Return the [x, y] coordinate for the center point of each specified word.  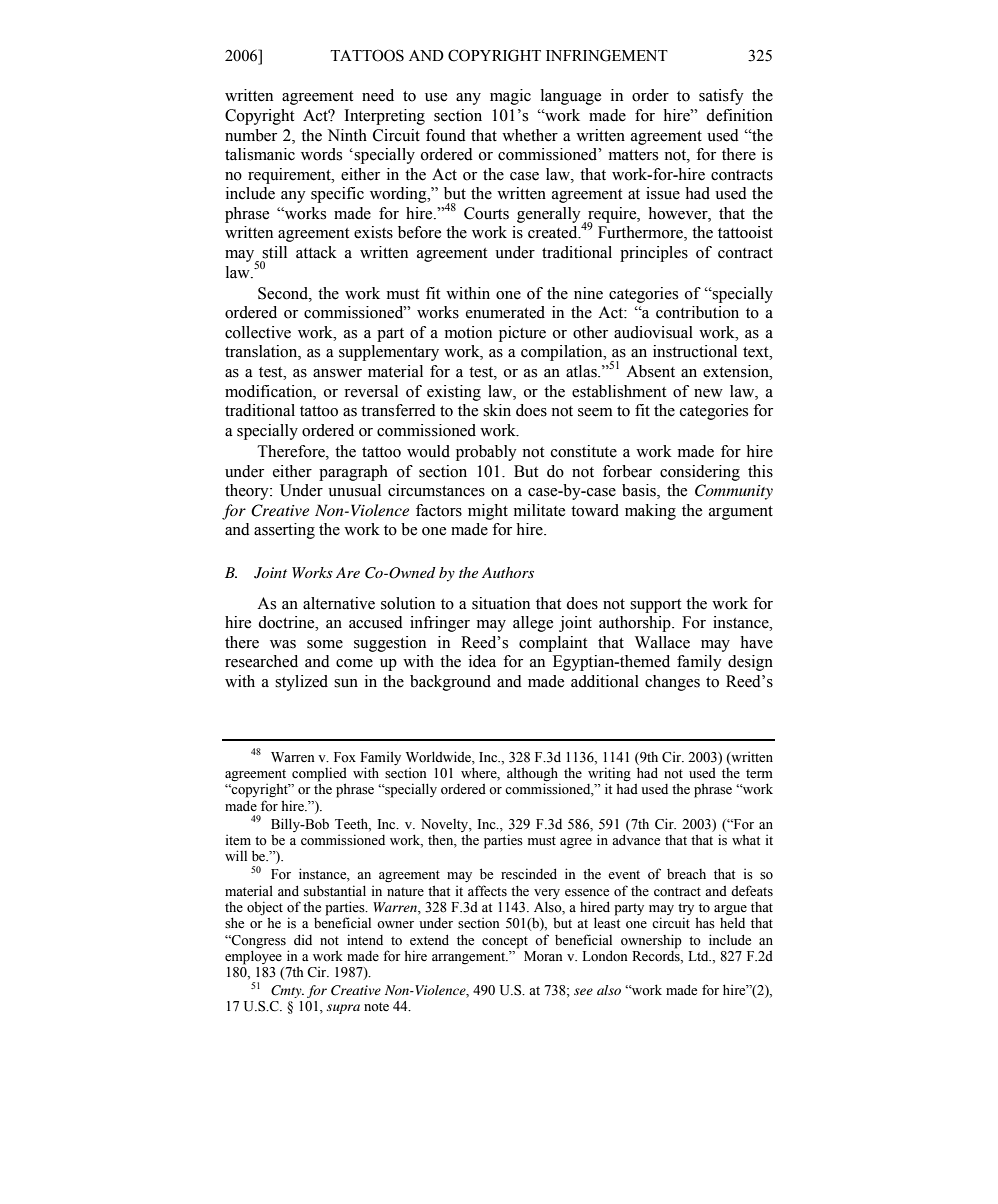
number [251, 135]
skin [497, 410]
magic [510, 97]
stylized [301, 683]
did [303, 939]
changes [672, 683]
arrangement [470, 958]
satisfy [721, 97]
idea [482, 661]
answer [337, 373]
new [708, 393]
